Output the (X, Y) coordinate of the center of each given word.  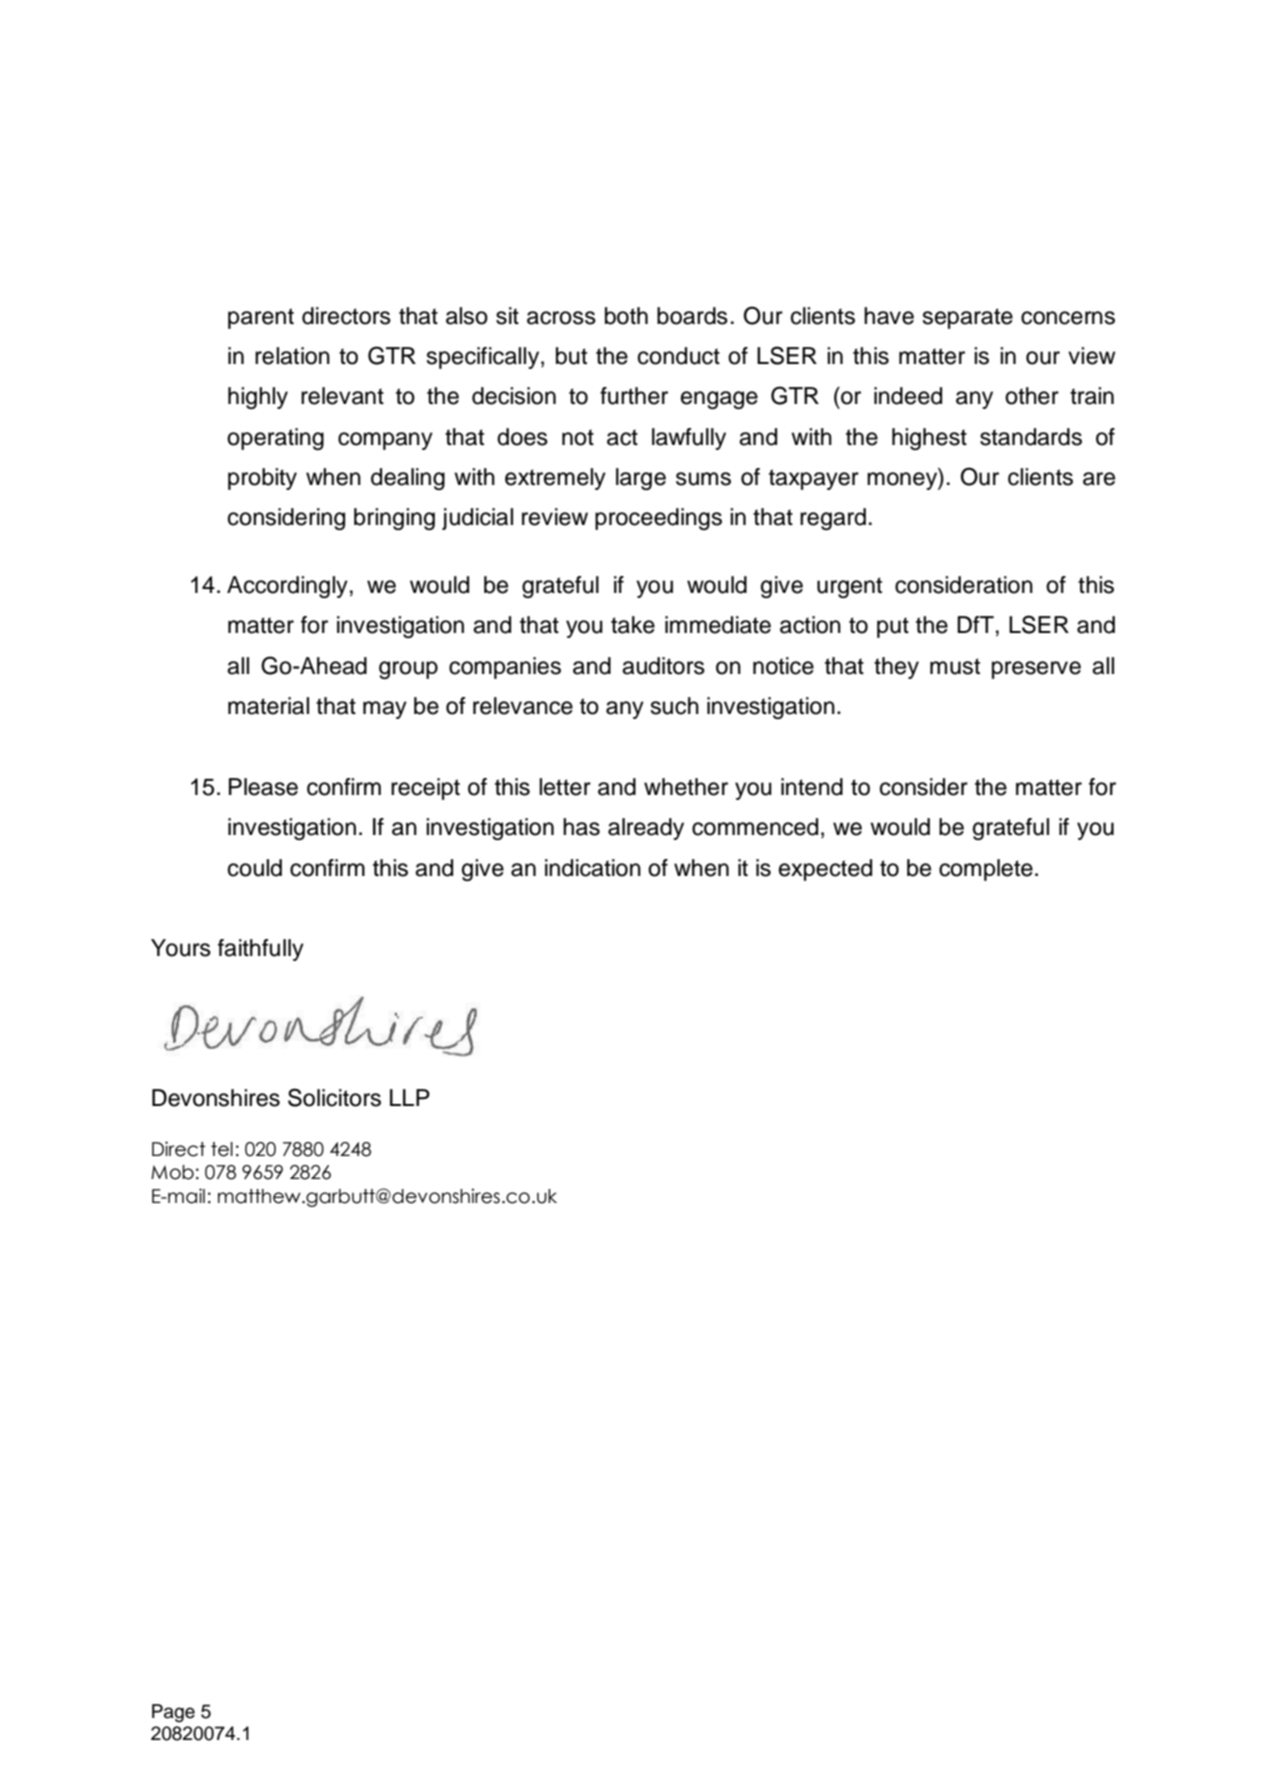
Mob (172, 1172)
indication (593, 868)
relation (292, 356)
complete (986, 870)
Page (173, 1713)
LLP (410, 1097)
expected (825, 870)
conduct (679, 356)
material (268, 706)
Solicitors (334, 1097)
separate (968, 318)
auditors (663, 666)
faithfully (261, 950)
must (955, 666)
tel (222, 1149)
